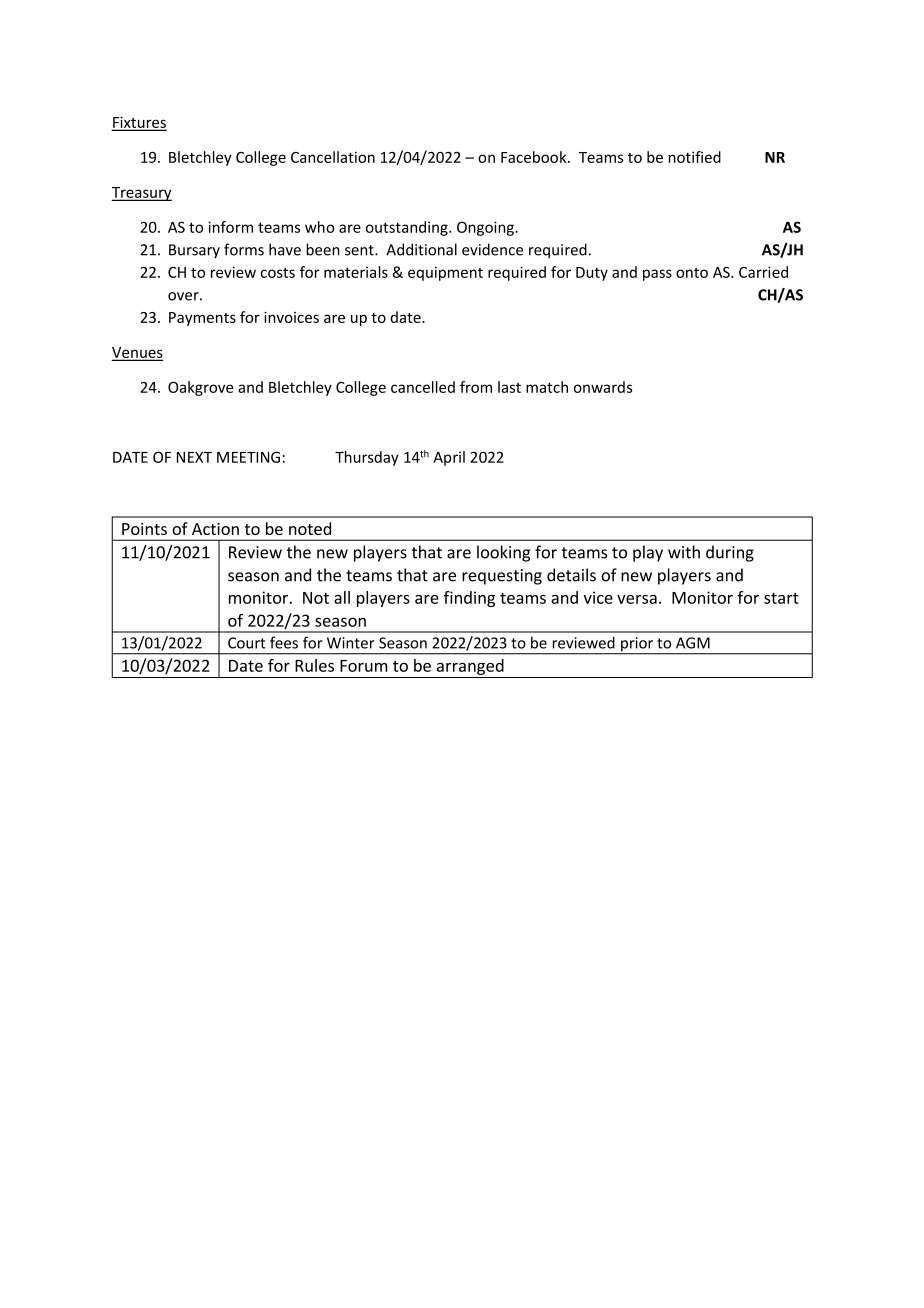  What do you see at coordinates (692, 273) in the screenshot?
I see `onto` at bounding box center [692, 273].
